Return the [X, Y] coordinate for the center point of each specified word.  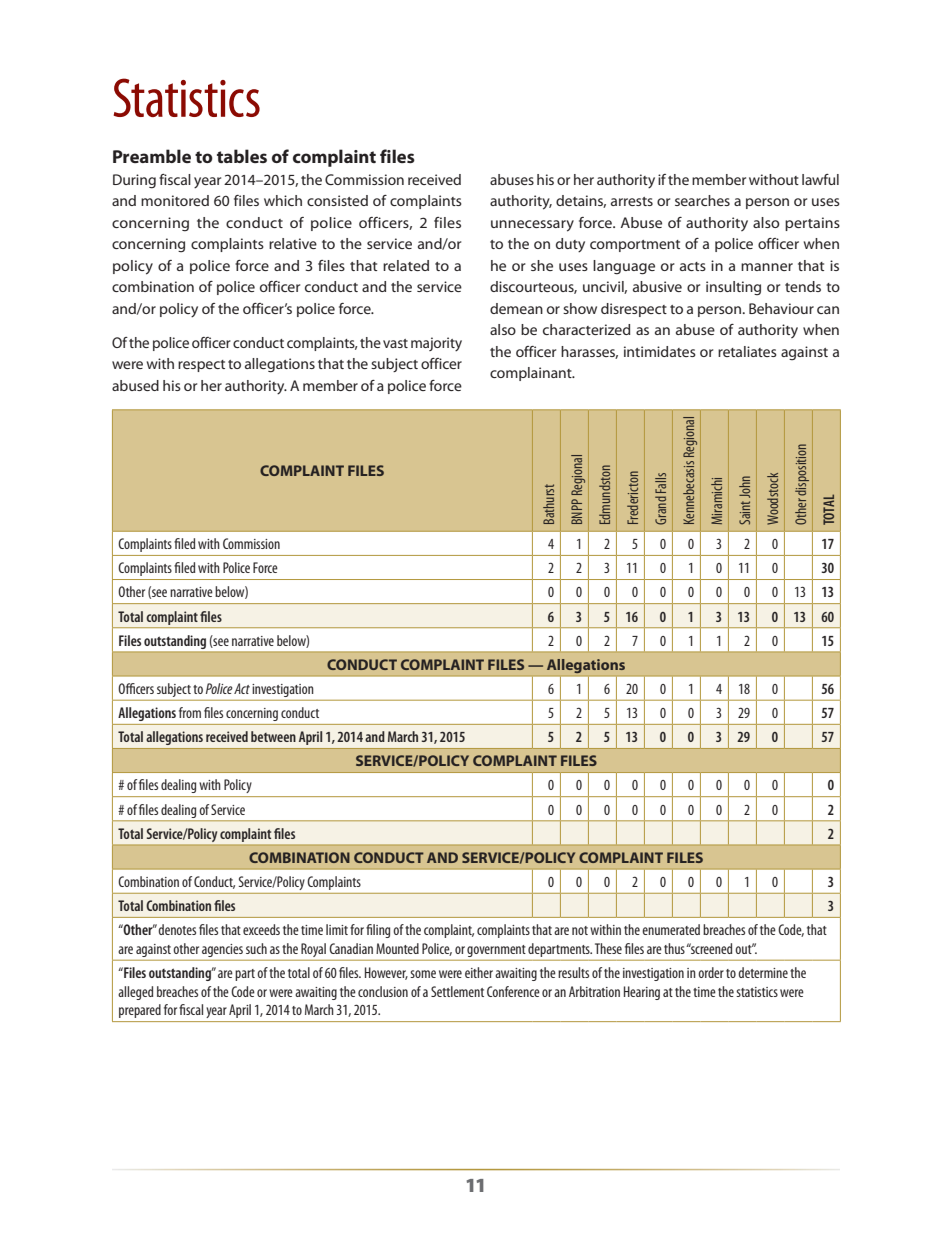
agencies [222, 950]
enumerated [671, 929]
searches [702, 200]
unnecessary [532, 226]
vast [395, 343]
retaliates [747, 351]
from [190, 712]
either [479, 972]
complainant [532, 374]
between [273, 736]
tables [242, 156]
